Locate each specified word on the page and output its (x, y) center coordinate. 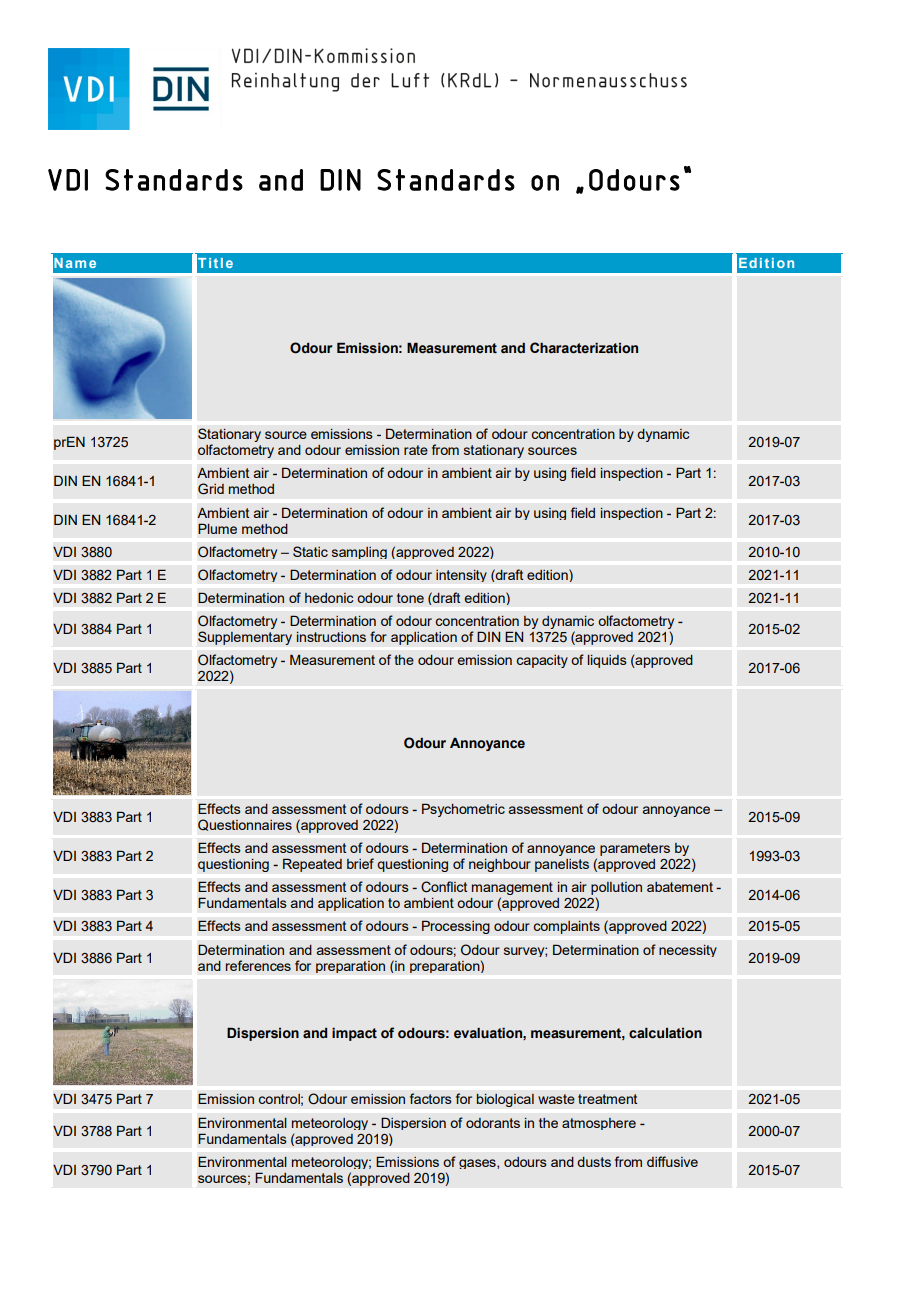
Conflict (444, 887)
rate (416, 450)
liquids (607, 661)
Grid (211, 489)
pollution (616, 890)
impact (354, 1034)
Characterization (584, 348)
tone (410, 598)
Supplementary (245, 638)
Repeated (312, 865)
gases (478, 1164)
